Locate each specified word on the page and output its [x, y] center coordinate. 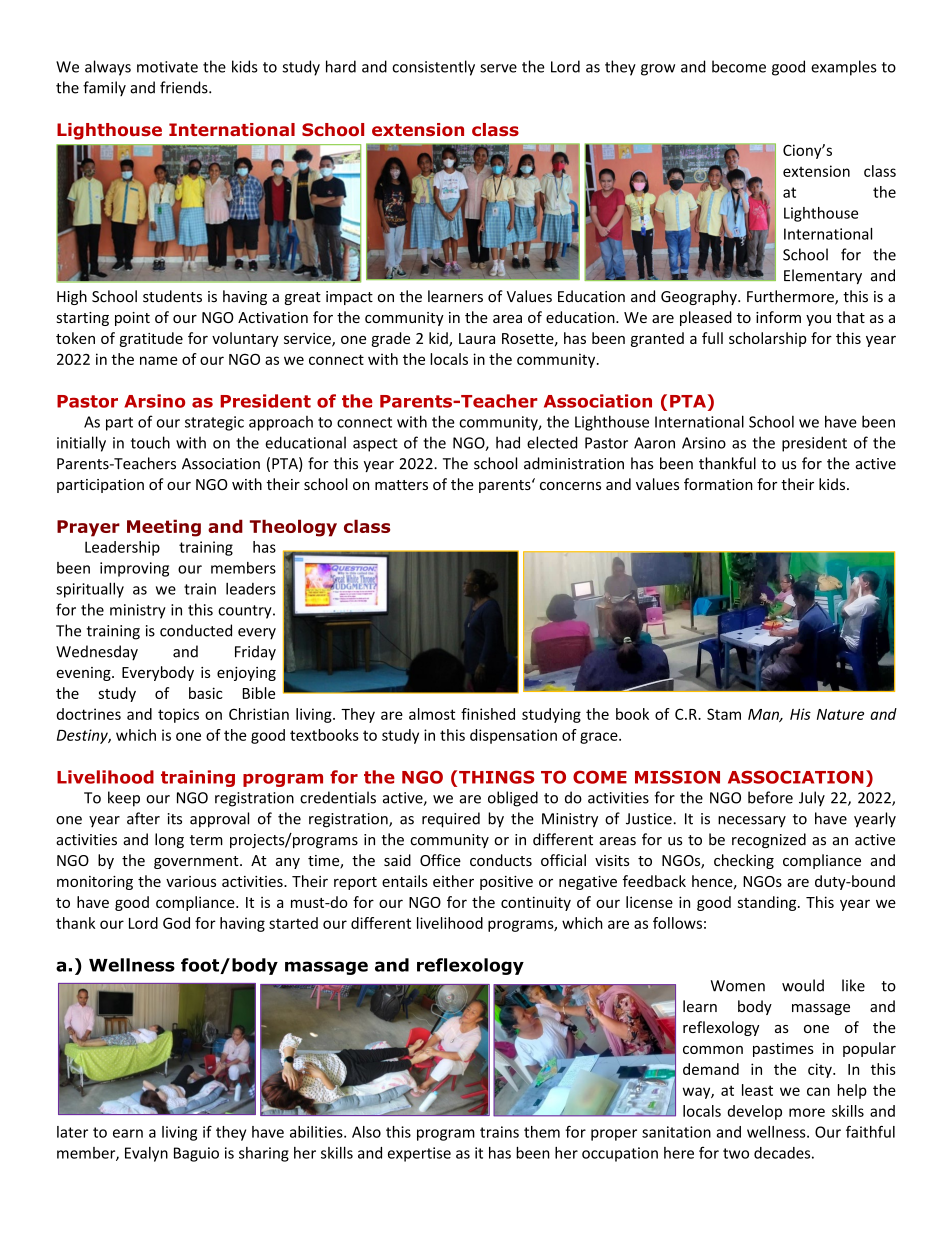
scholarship [768, 339]
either [453, 881]
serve [498, 68]
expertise [419, 1154]
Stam [724, 714]
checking [744, 861]
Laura [477, 338]
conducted [196, 630]
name [158, 360]
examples [844, 68]
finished [488, 714]
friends [185, 87]
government [197, 862]
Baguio [196, 1154]
